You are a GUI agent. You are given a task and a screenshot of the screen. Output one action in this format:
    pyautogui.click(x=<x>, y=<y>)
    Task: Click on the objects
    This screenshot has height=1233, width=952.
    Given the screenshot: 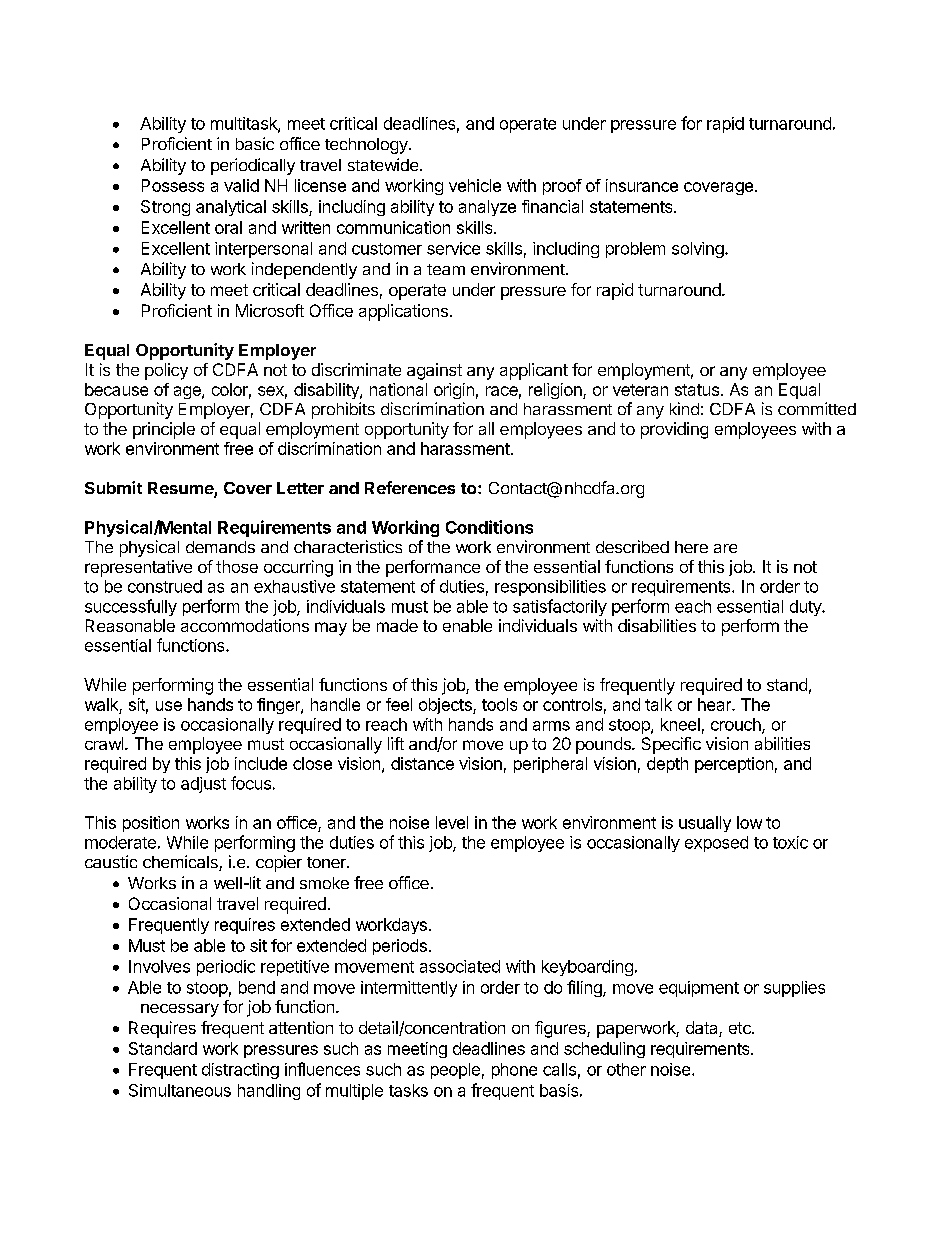 What is the action you would take?
    pyautogui.click(x=446, y=706)
